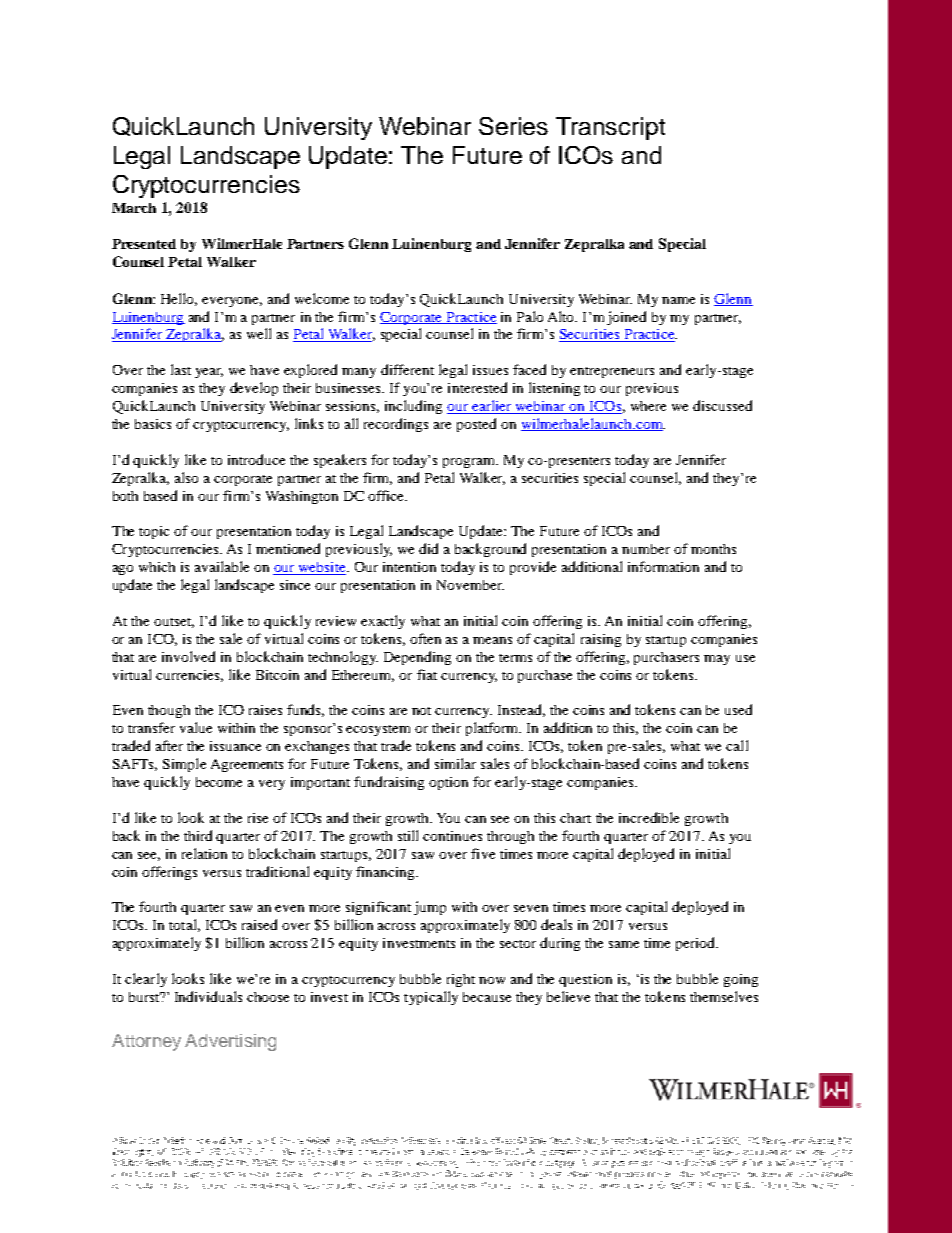 This page has width=952, height=1233. I want to click on March, so click(134, 208).
